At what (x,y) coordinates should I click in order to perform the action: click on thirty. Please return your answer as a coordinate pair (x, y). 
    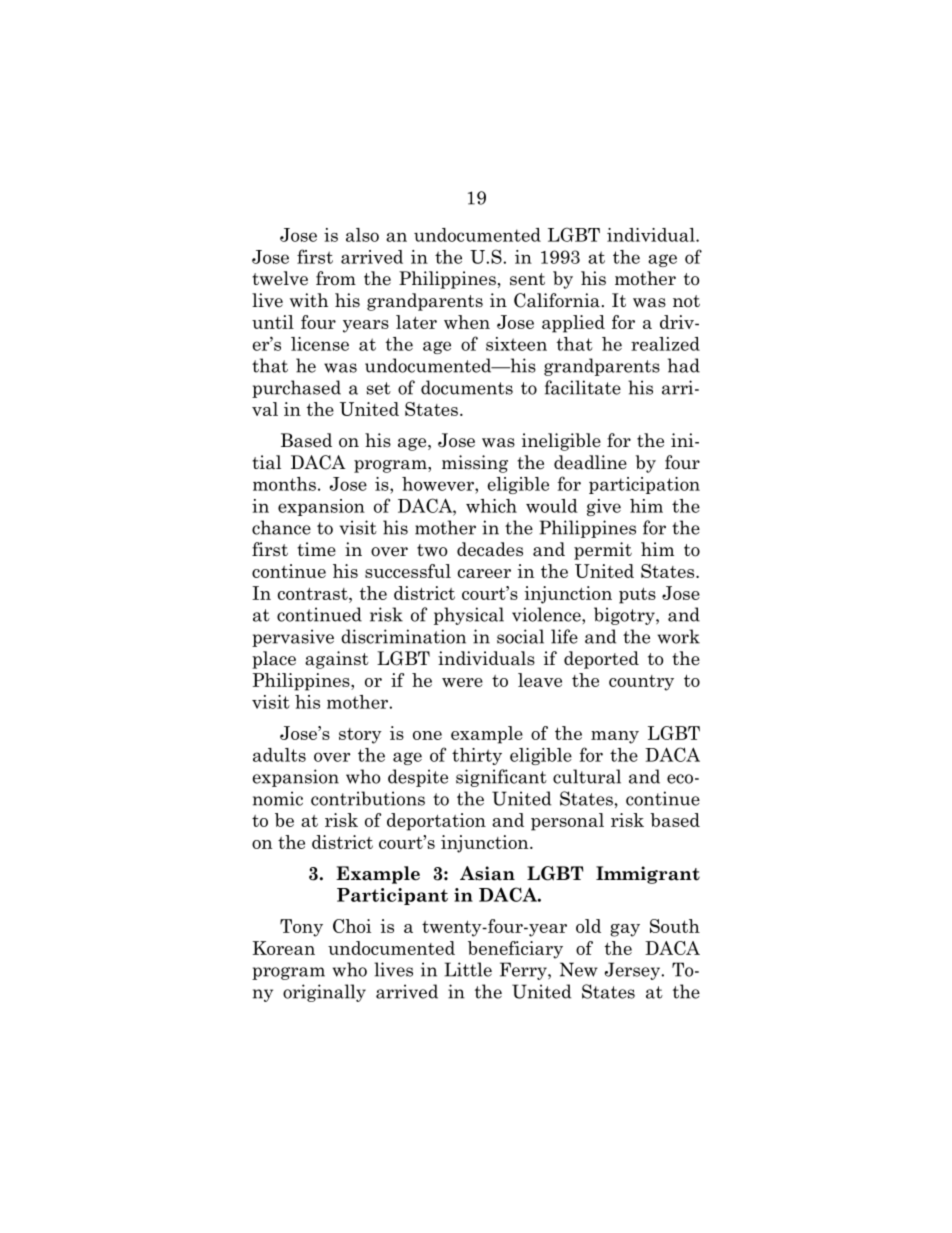
    Looking at the image, I should click on (477, 756).
